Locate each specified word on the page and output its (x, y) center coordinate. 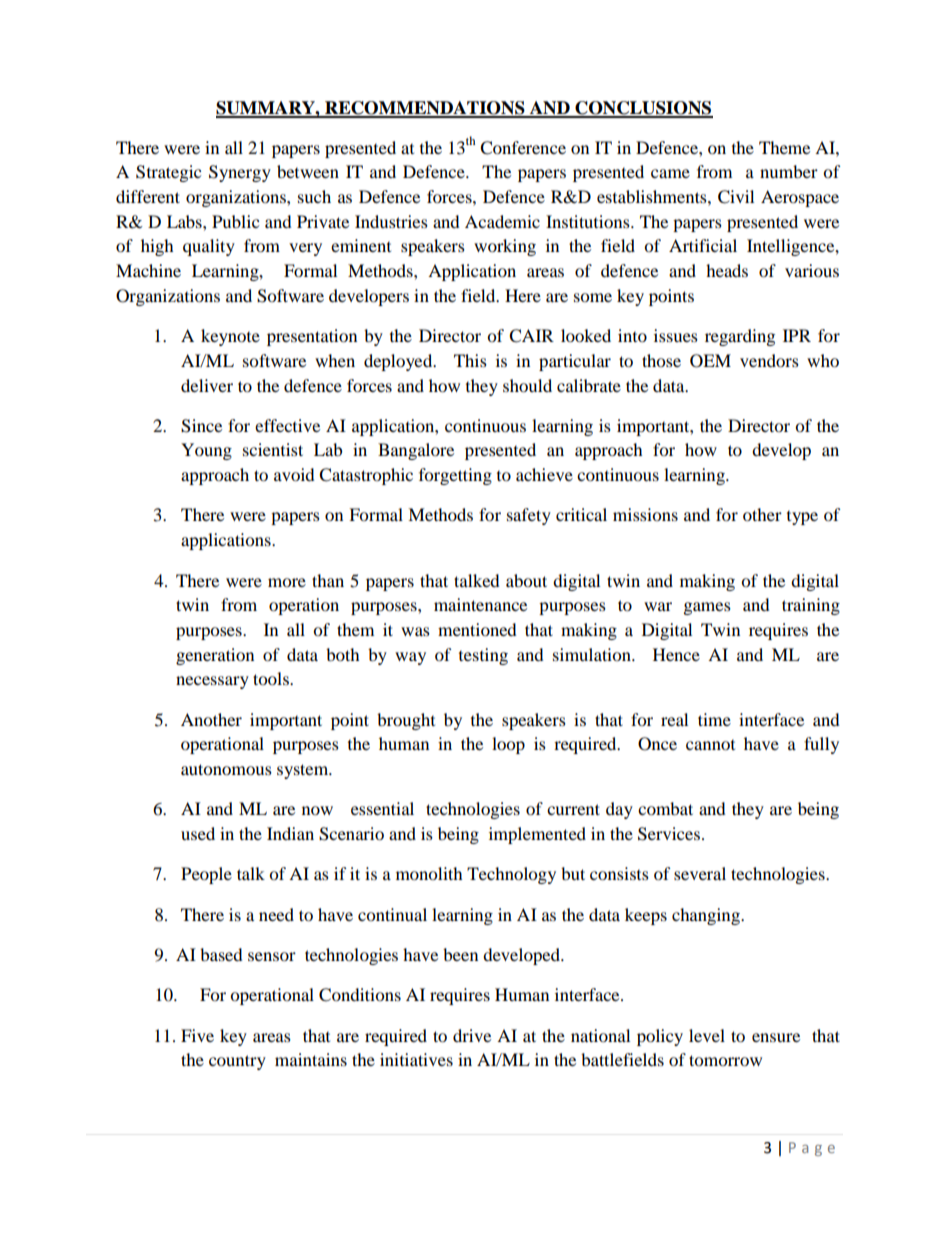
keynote (230, 337)
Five (197, 1035)
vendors (769, 360)
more (287, 582)
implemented (537, 835)
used (198, 833)
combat (665, 808)
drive (472, 1035)
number (789, 171)
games (707, 608)
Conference (523, 148)
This (470, 360)
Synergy (240, 173)
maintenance (480, 604)
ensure (776, 1037)
